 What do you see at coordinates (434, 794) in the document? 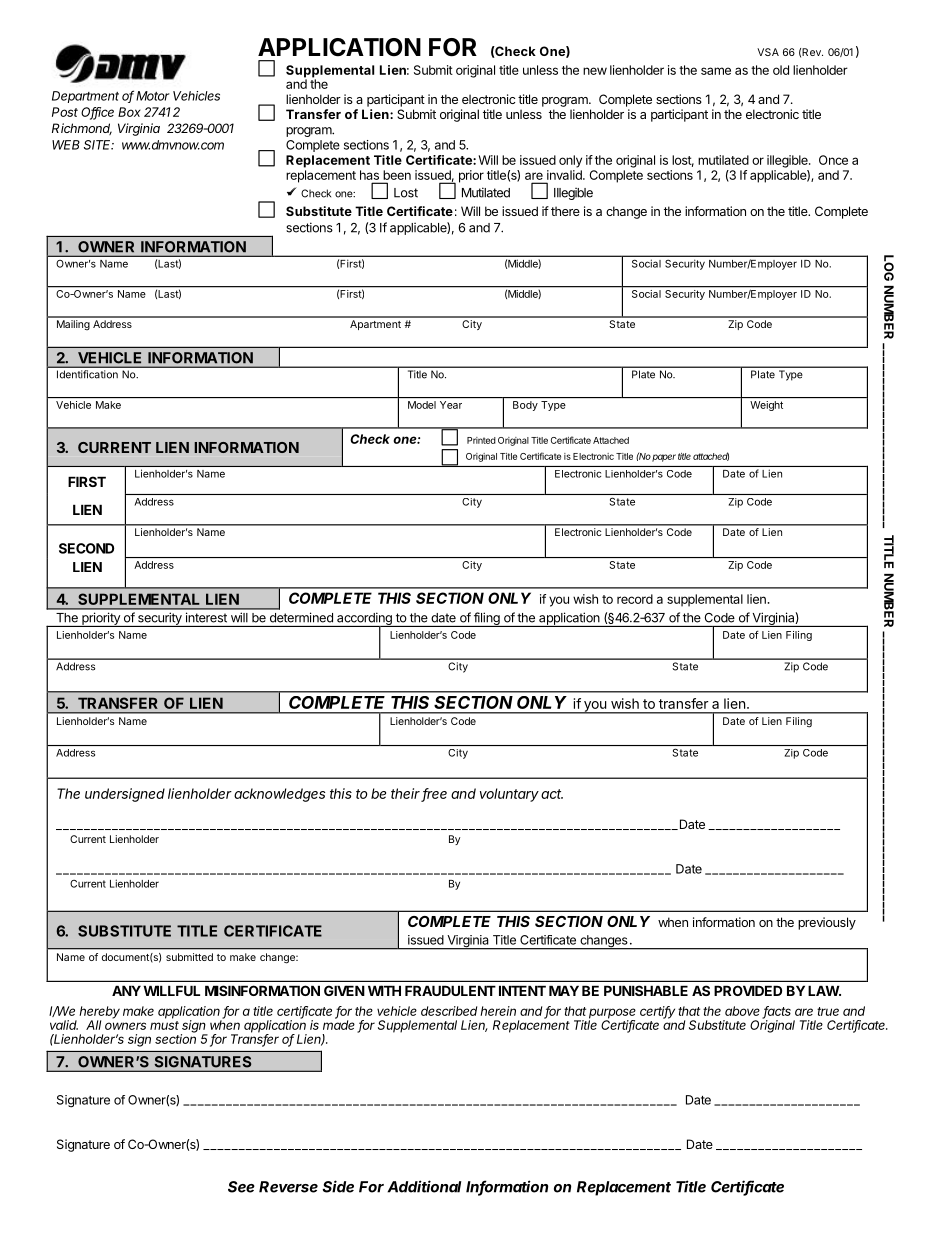
I see `free` at bounding box center [434, 794].
